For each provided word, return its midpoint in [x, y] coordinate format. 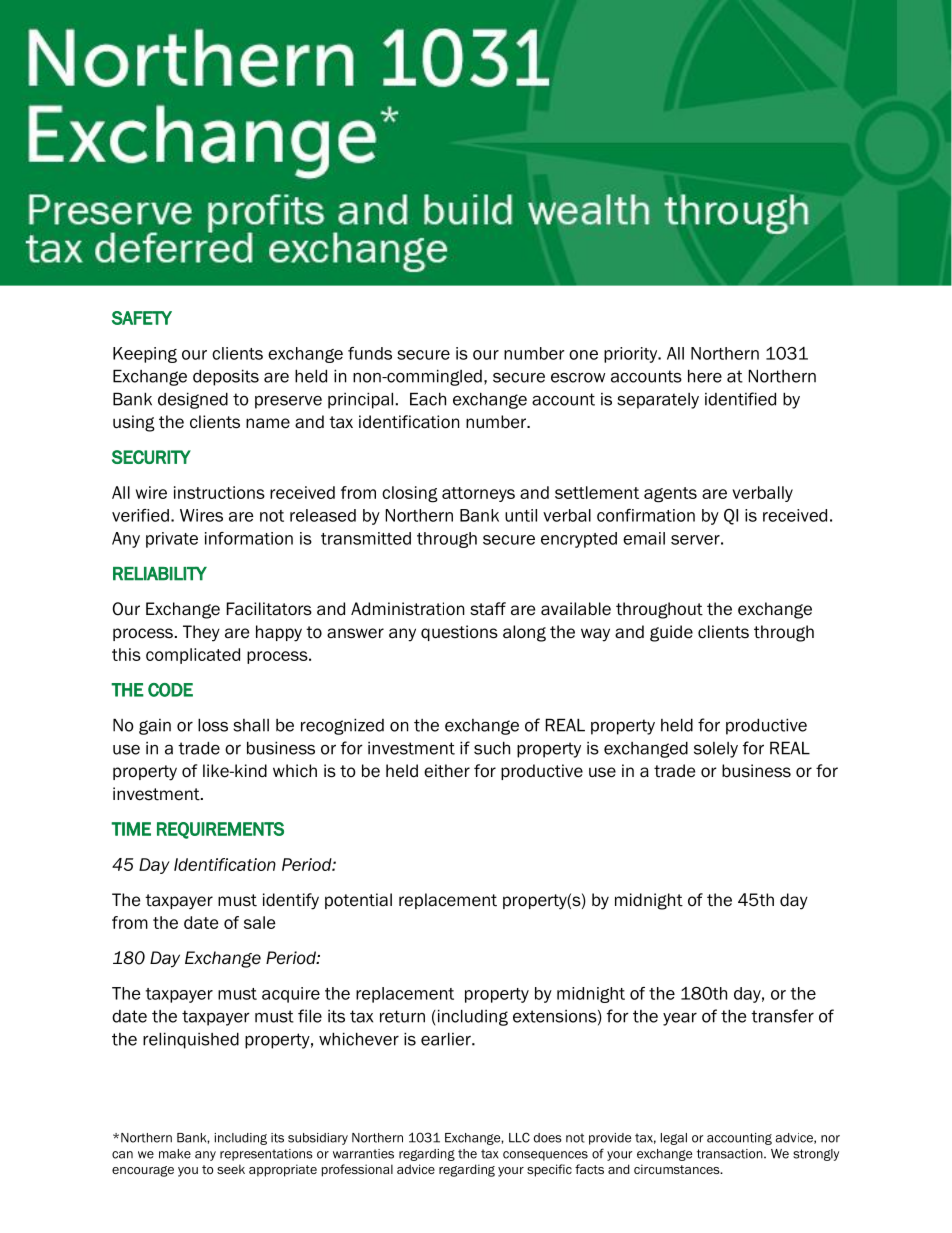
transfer [782, 1016]
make [175, 1154]
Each [428, 399]
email [644, 538]
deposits [226, 377]
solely [716, 750]
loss [213, 725]
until [521, 515]
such [492, 748]
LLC [519, 1137]
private [172, 540]
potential [358, 901]
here [705, 376]
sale [260, 922]
